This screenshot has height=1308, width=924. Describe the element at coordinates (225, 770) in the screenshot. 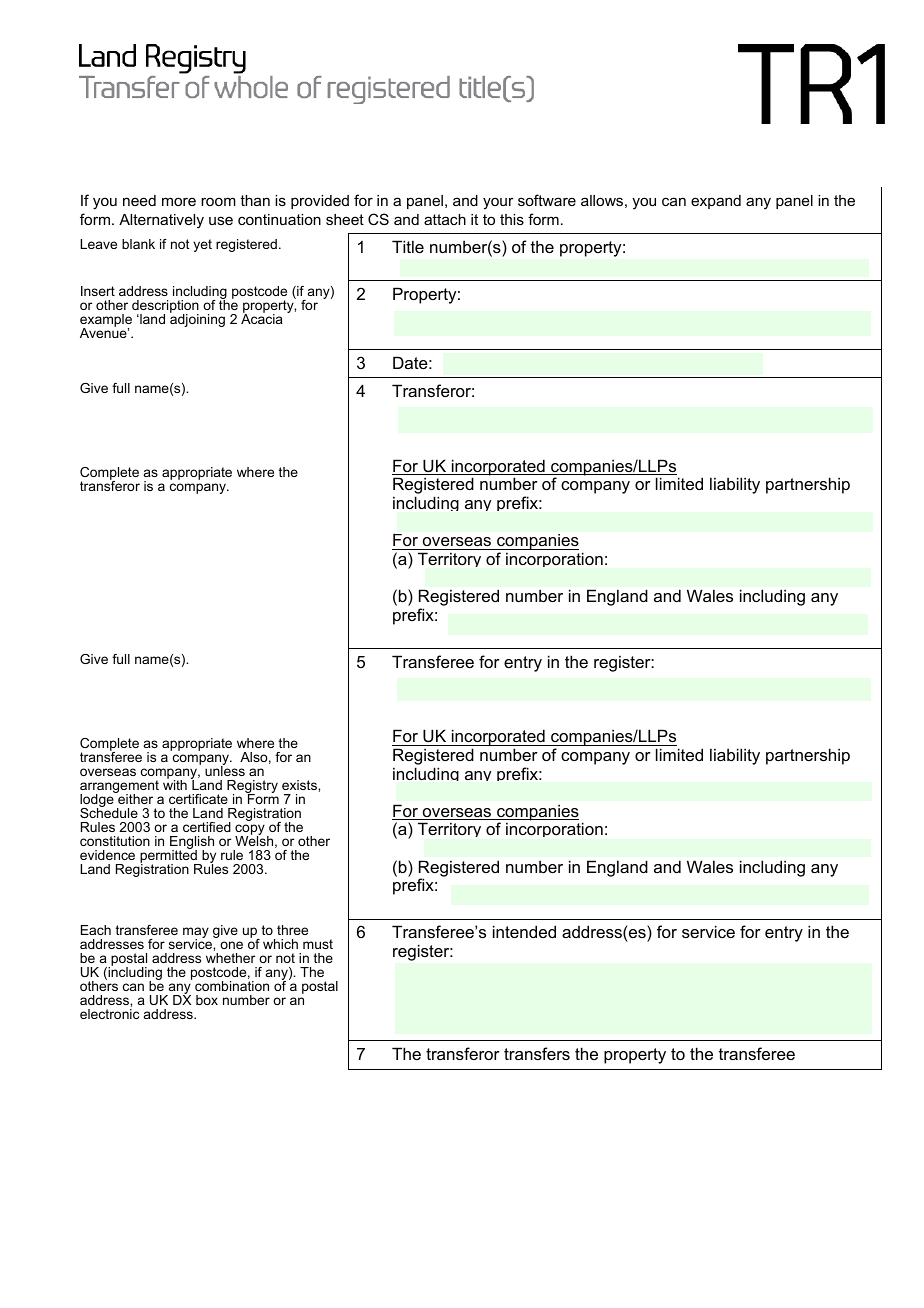

I see `unless` at that location.
